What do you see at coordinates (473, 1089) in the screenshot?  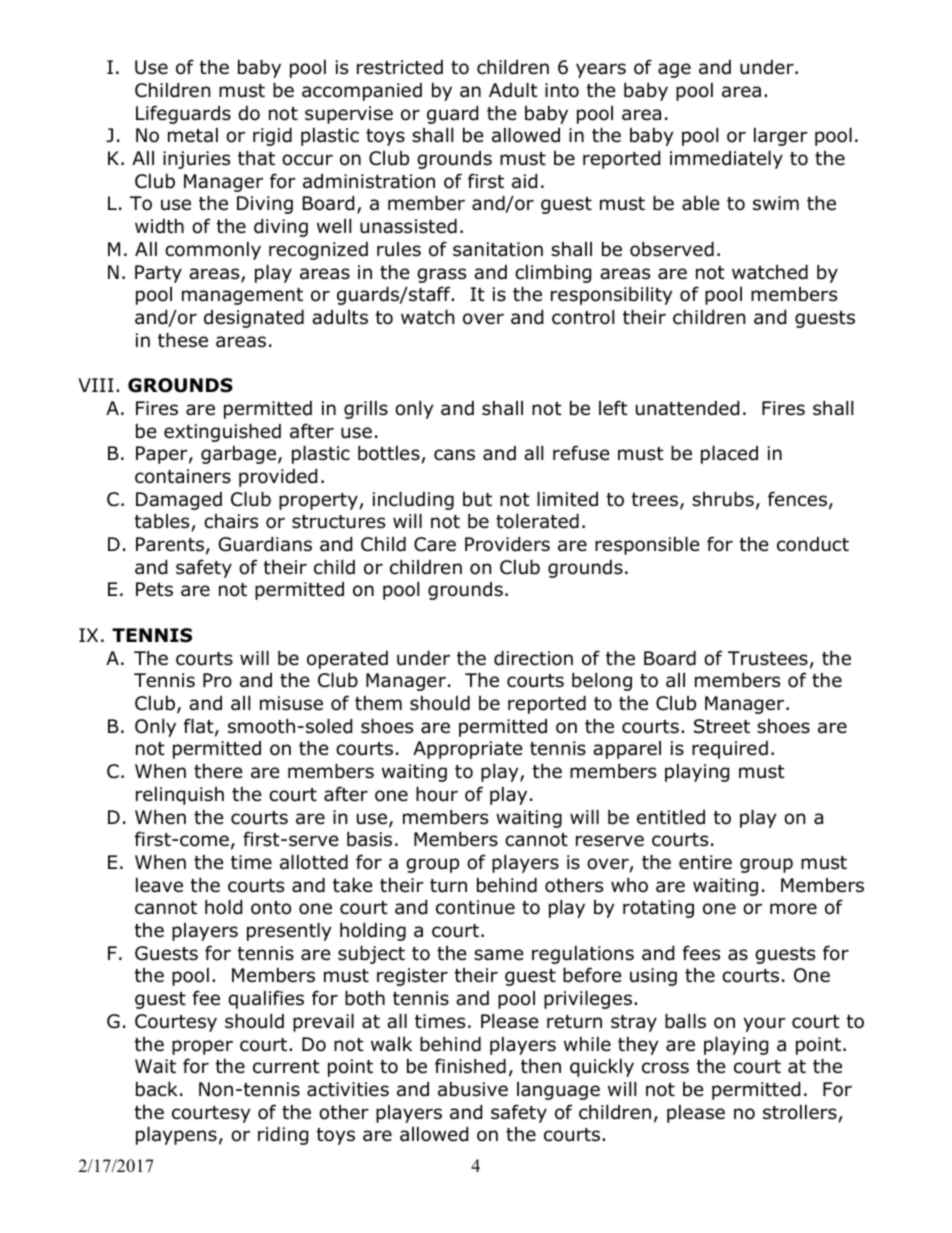 I see `abusive` at bounding box center [473, 1089].
